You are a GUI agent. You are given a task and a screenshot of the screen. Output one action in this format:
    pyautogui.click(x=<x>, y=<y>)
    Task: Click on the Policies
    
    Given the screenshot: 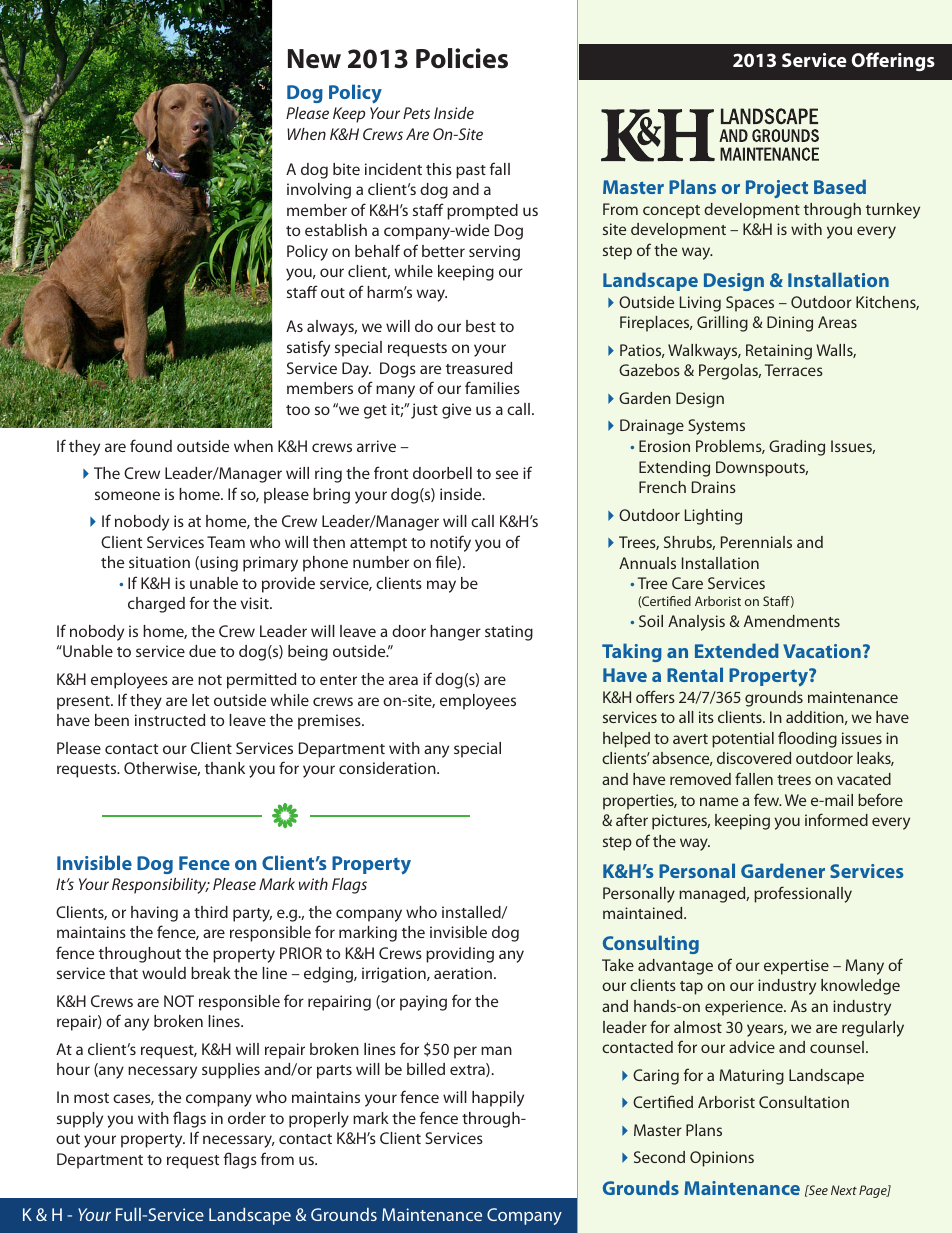 What is the action you would take?
    pyautogui.click(x=462, y=58)
